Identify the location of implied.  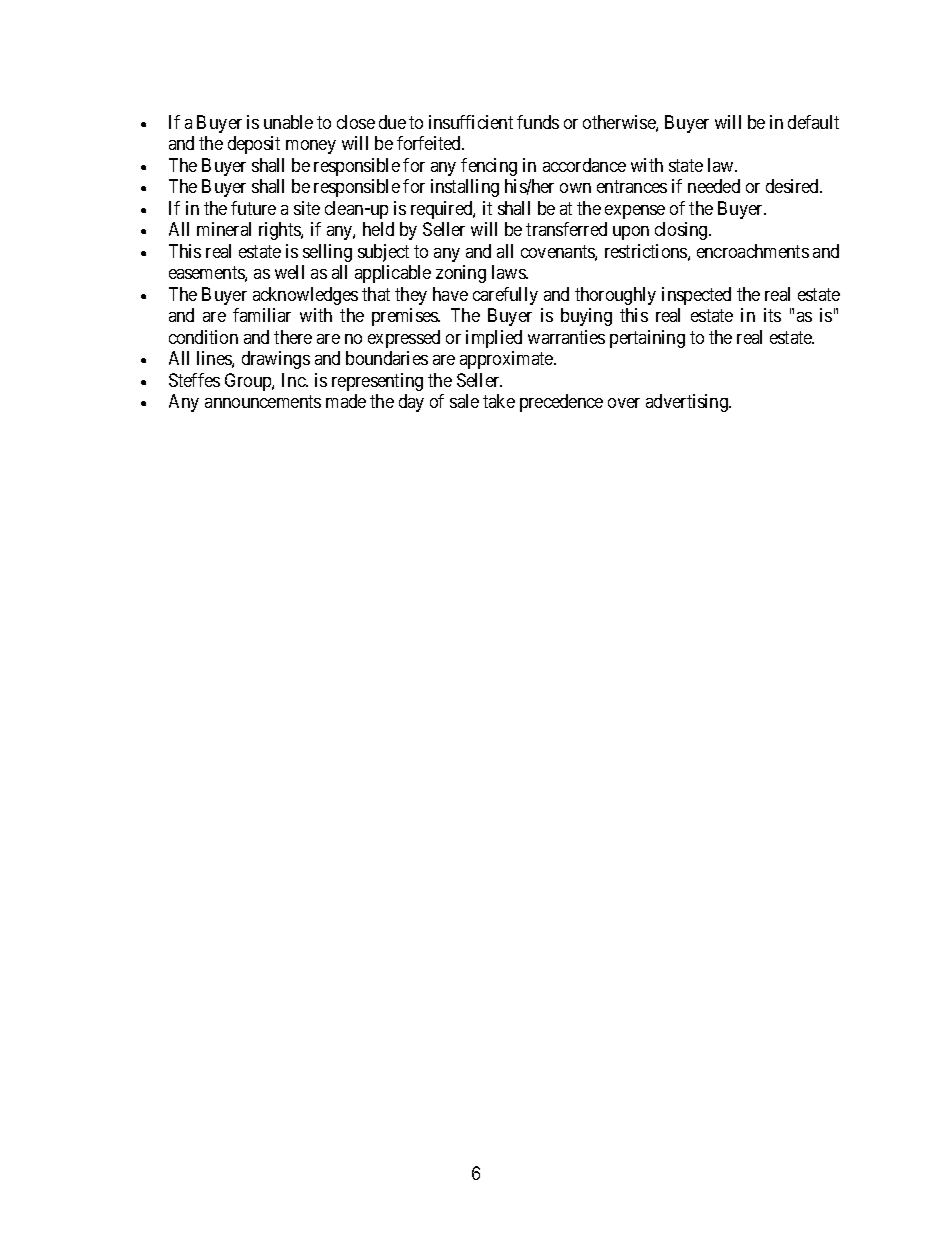
(494, 339).
